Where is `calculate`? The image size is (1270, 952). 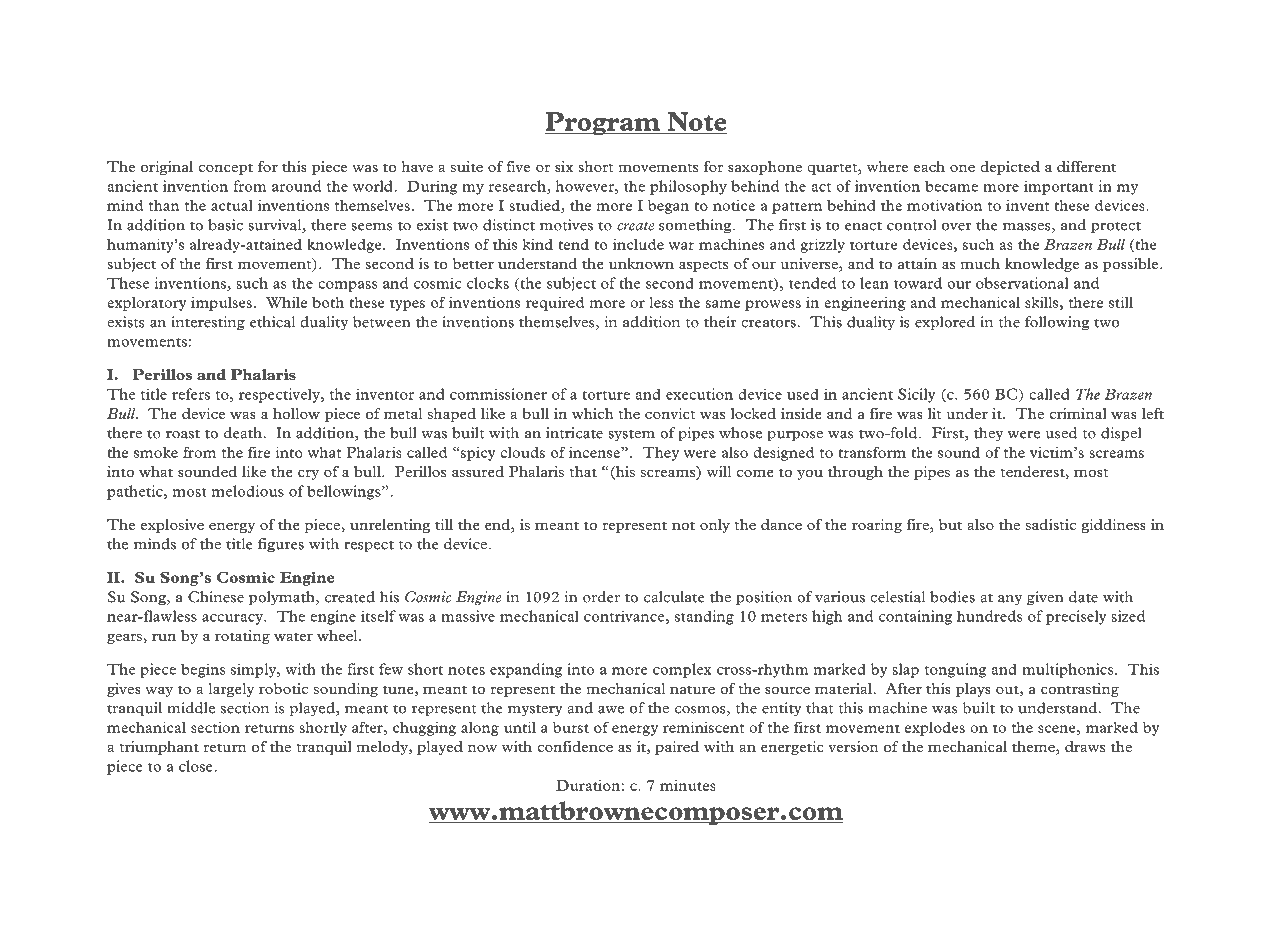
calculate is located at coordinates (674, 597).
